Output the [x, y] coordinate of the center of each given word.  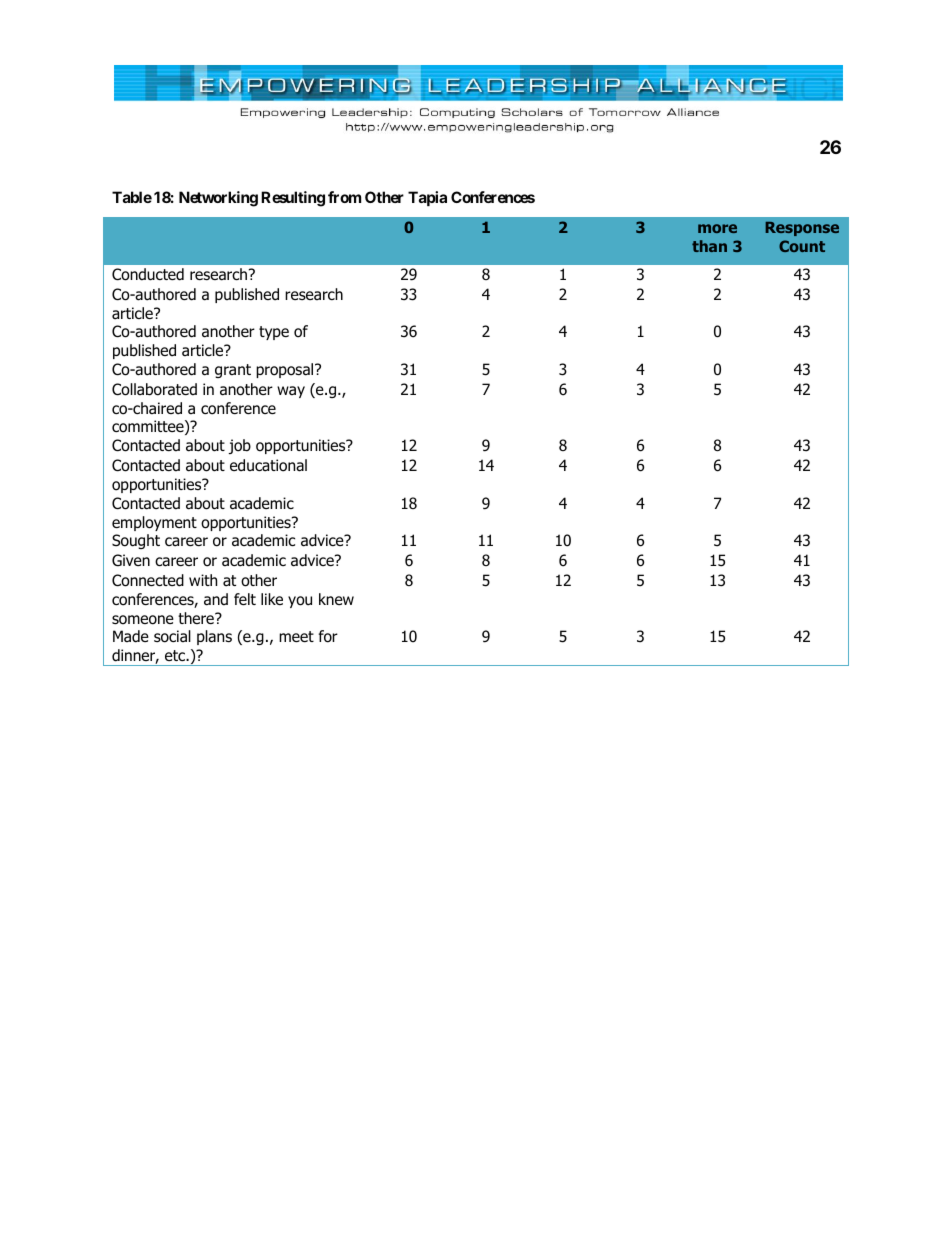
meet [296, 636]
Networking [218, 199]
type [274, 333]
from [344, 197]
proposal [286, 370]
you [300, 602]
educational [268, 465]
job [240, 446]
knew [336, 599]
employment [154, 523]
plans [214, 637]
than [709, 246]
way [291, 392]
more [717, 228]
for [328, 636]
